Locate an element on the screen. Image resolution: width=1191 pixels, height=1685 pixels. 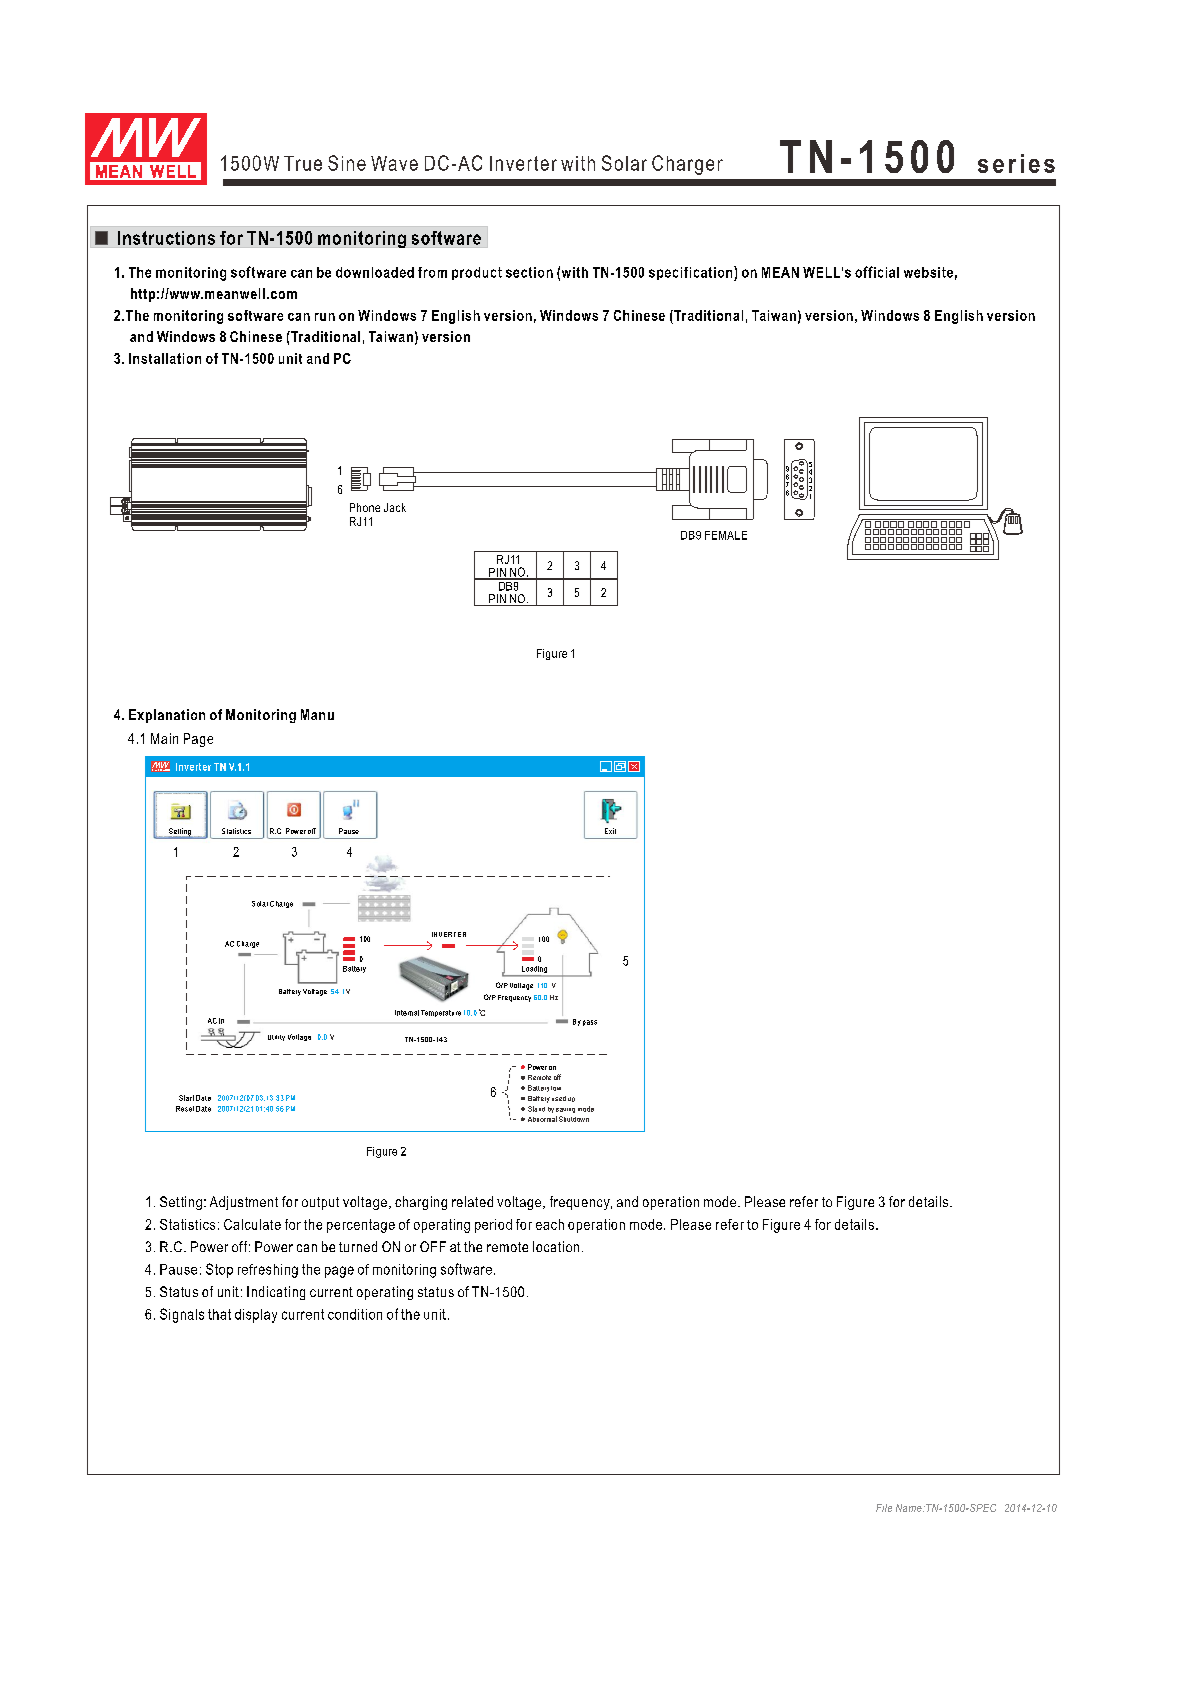
Main is located at coordinates (164, 738).
